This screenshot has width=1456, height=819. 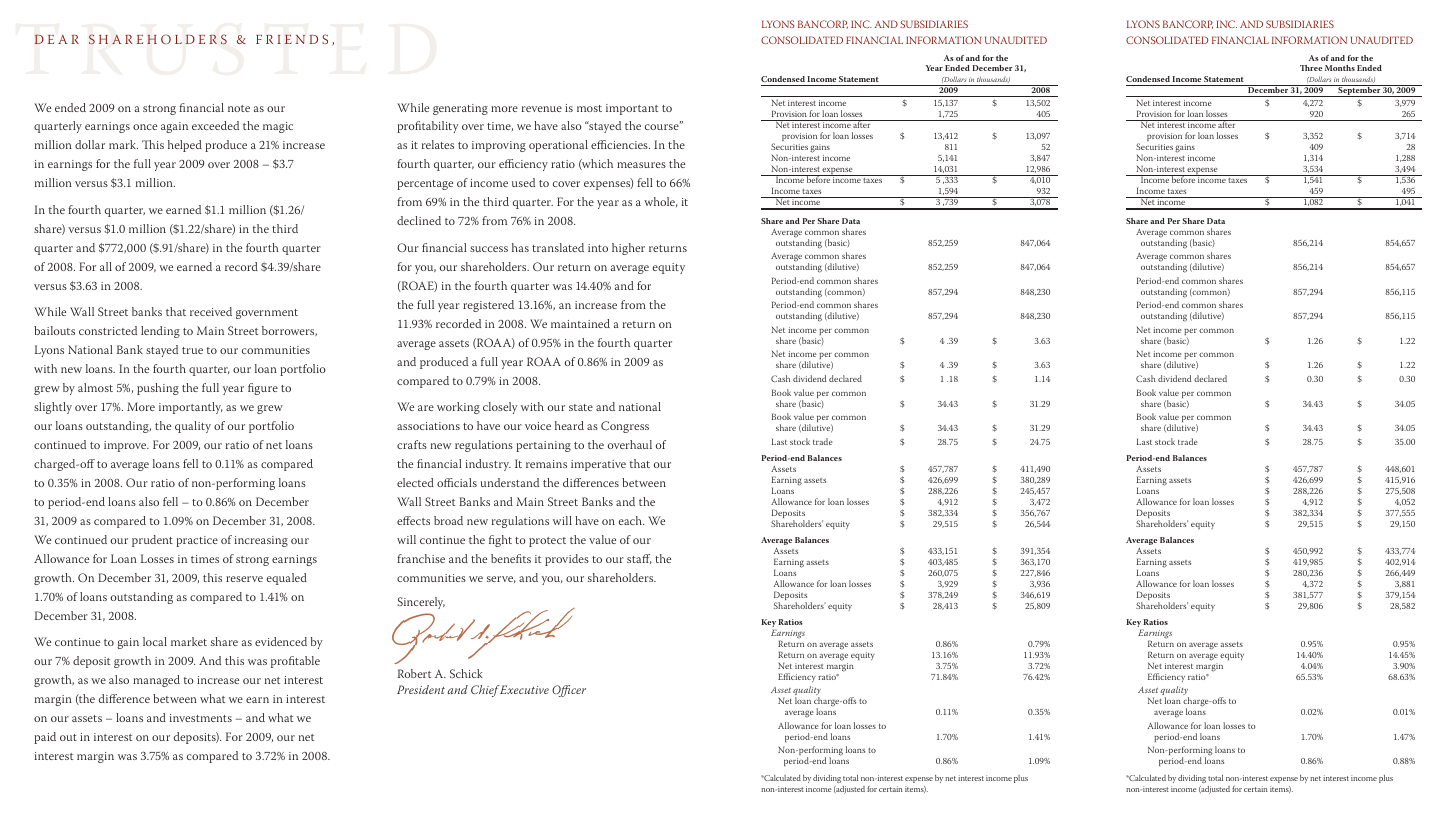 I want to click on received, so click(x=211, y=311).
